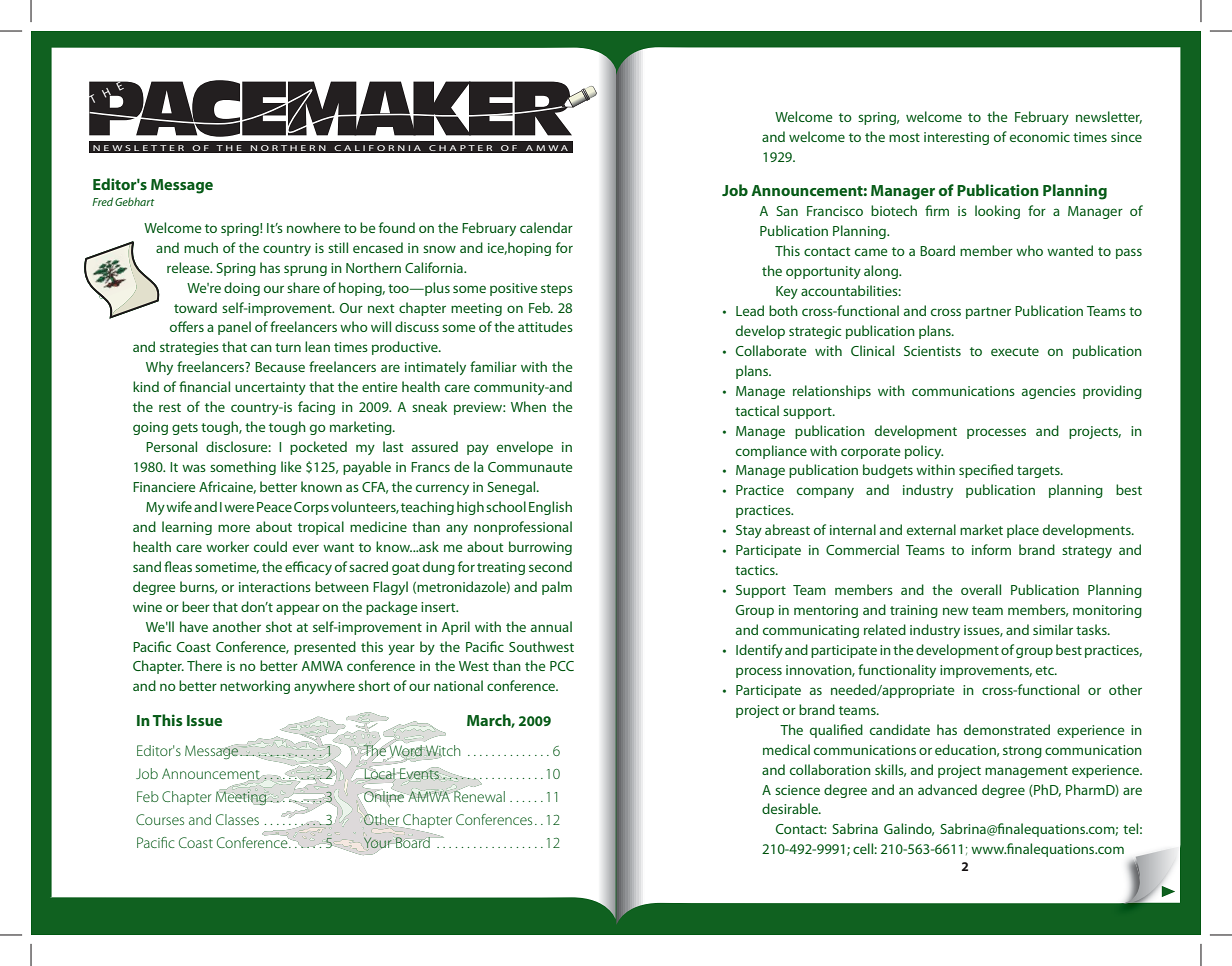 This screenshot has height=966, width=1232. What do you see at coordinates (545, 326) in the screenshot?
I see `attitudes` at bounding box center [545, 326].
